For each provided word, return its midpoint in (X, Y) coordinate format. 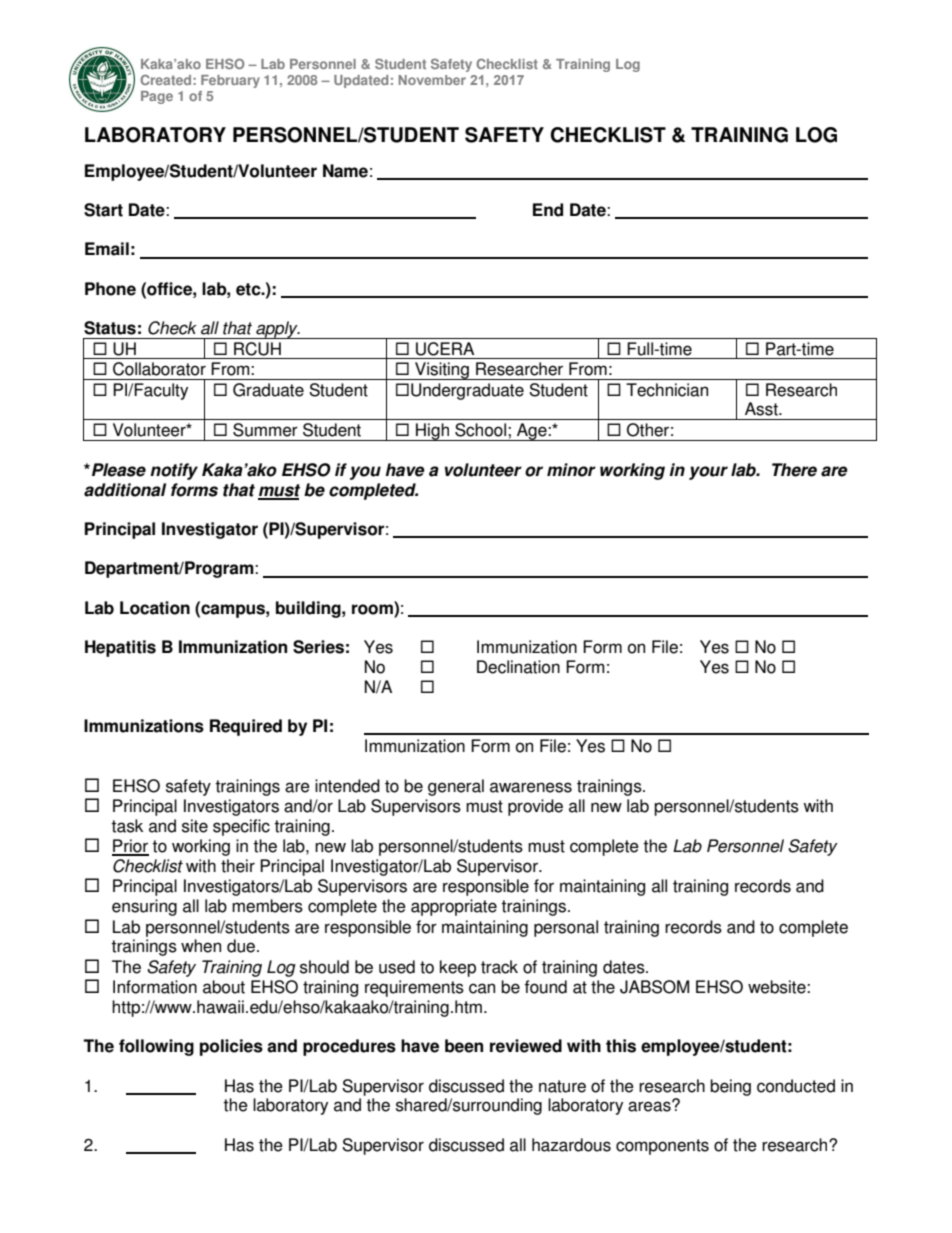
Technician (667, 390)
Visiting (442, 371)
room (373, 609)
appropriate (454, 907)
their (238, 866)
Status (110, 328)
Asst (762, 409)
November (432, 80)
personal (566, 928)
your (708, 473)
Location (155, 608)
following (156, 1047)
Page (157, 97)
